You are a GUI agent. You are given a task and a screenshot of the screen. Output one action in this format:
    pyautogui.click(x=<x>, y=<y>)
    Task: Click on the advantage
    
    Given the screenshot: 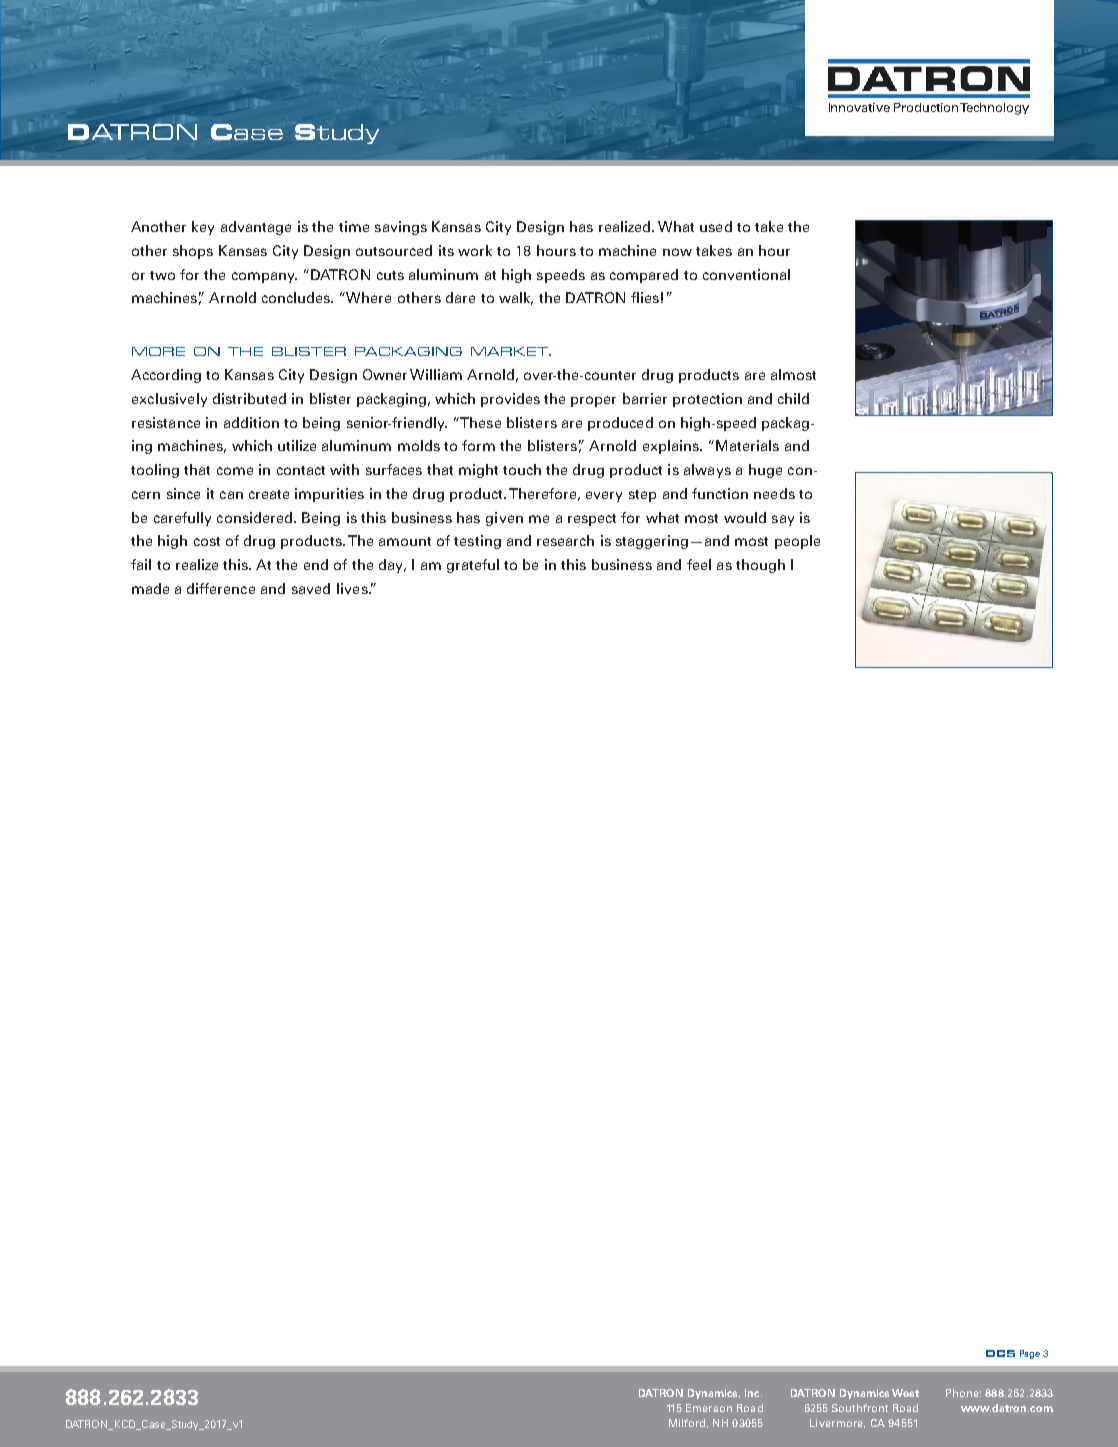 What is the action you would take?
    pyautogui.click(x=256, y=228)
